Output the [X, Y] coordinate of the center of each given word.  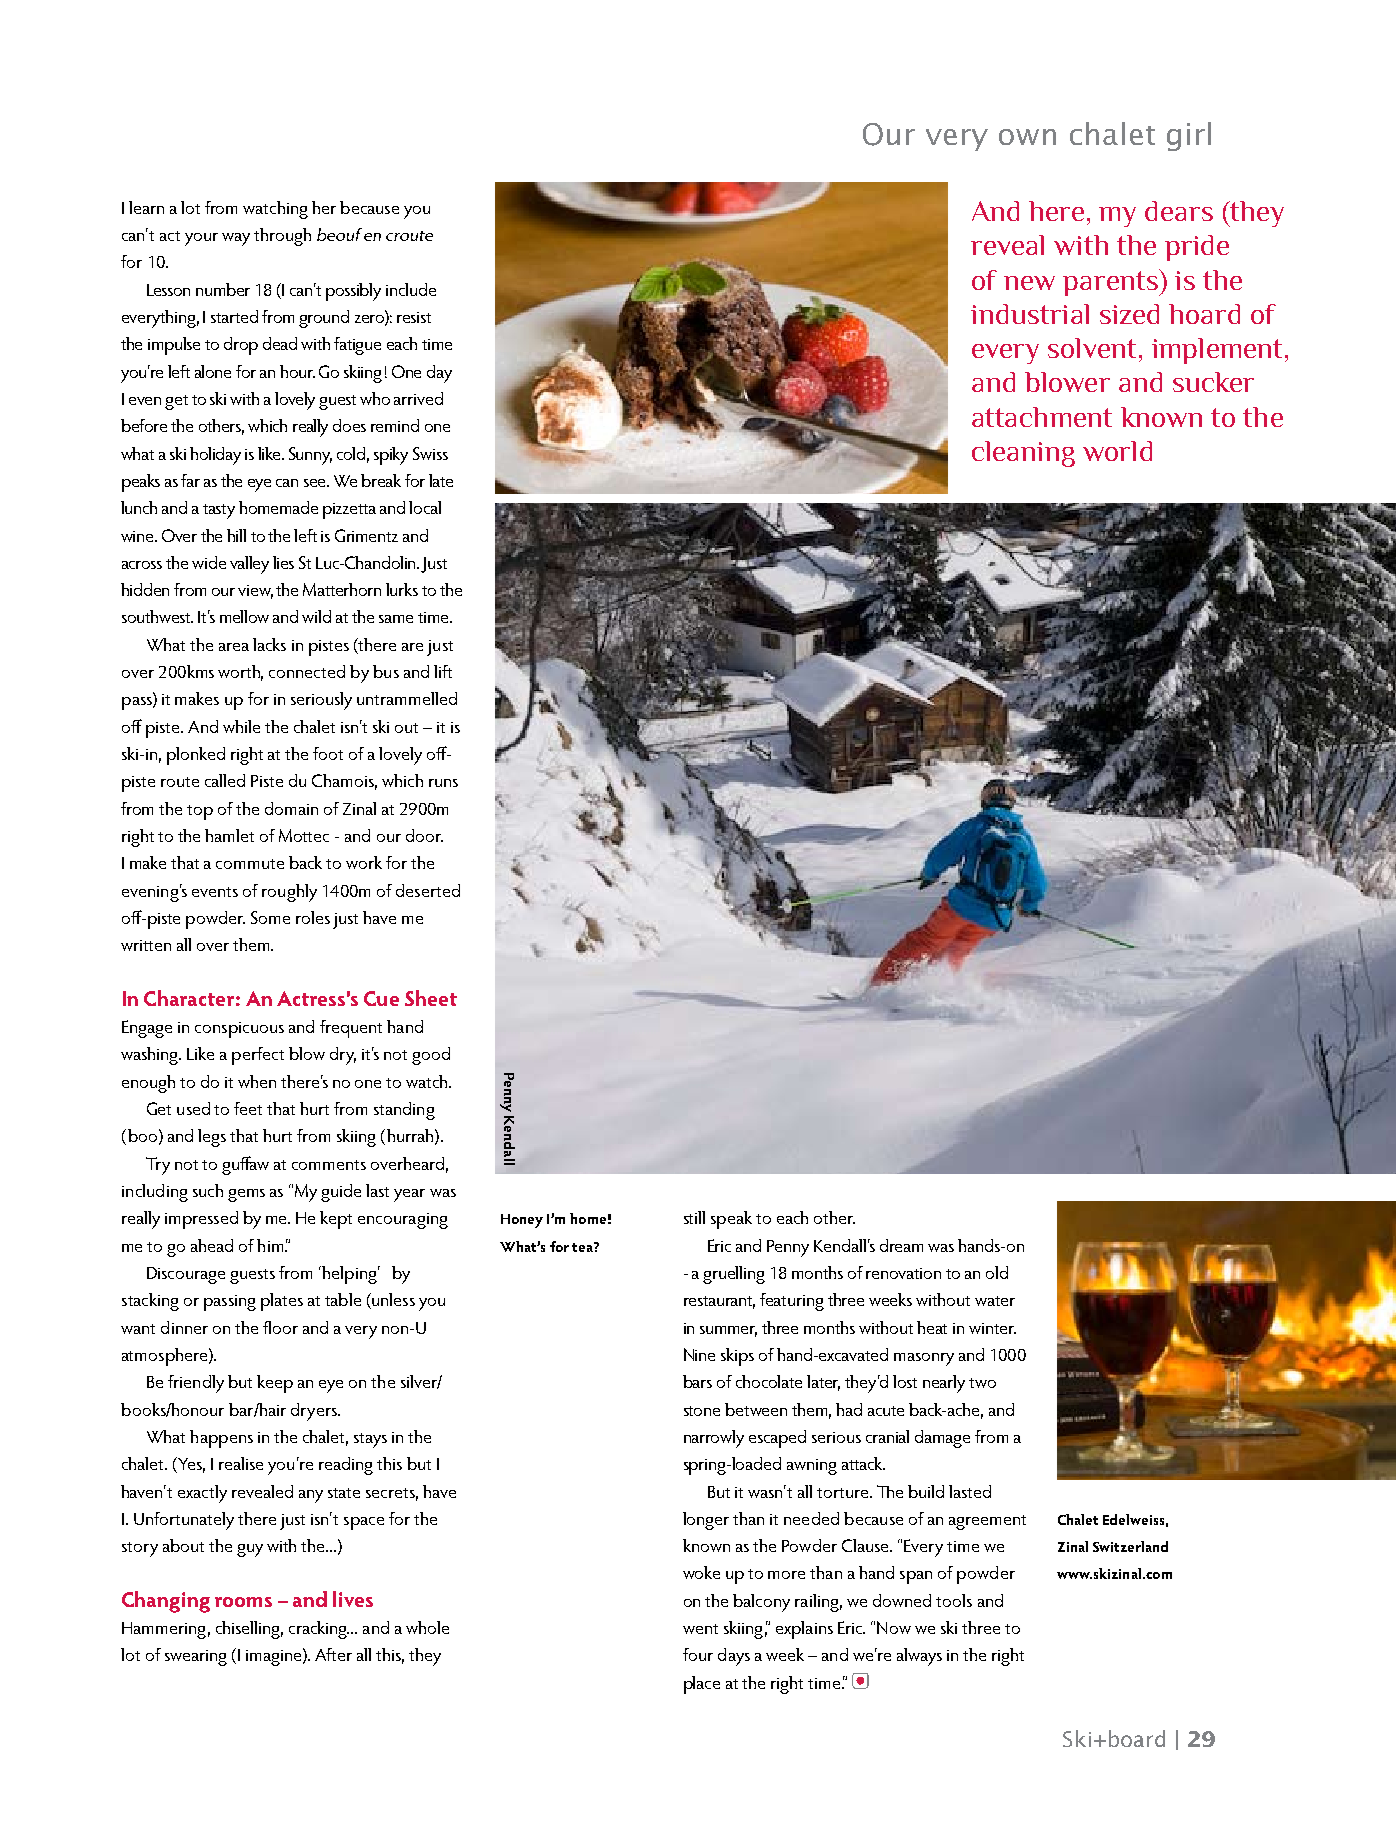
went [700, 1629]
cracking [319, 1630]
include [411, 289]
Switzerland [1130, 1546]
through [282, 237]
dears [1179, 211]
